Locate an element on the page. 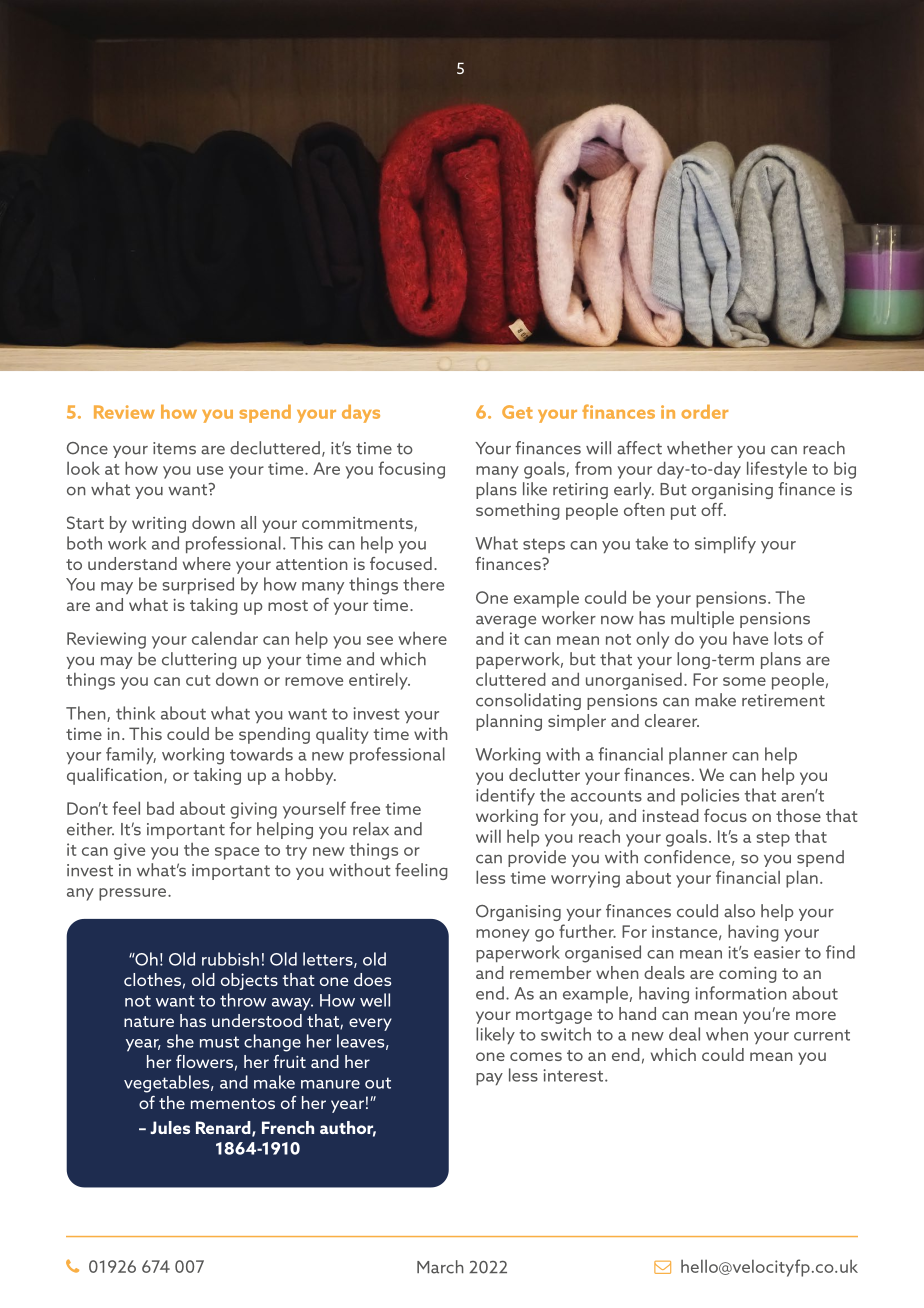  items is located at coordinates (174, 448).
